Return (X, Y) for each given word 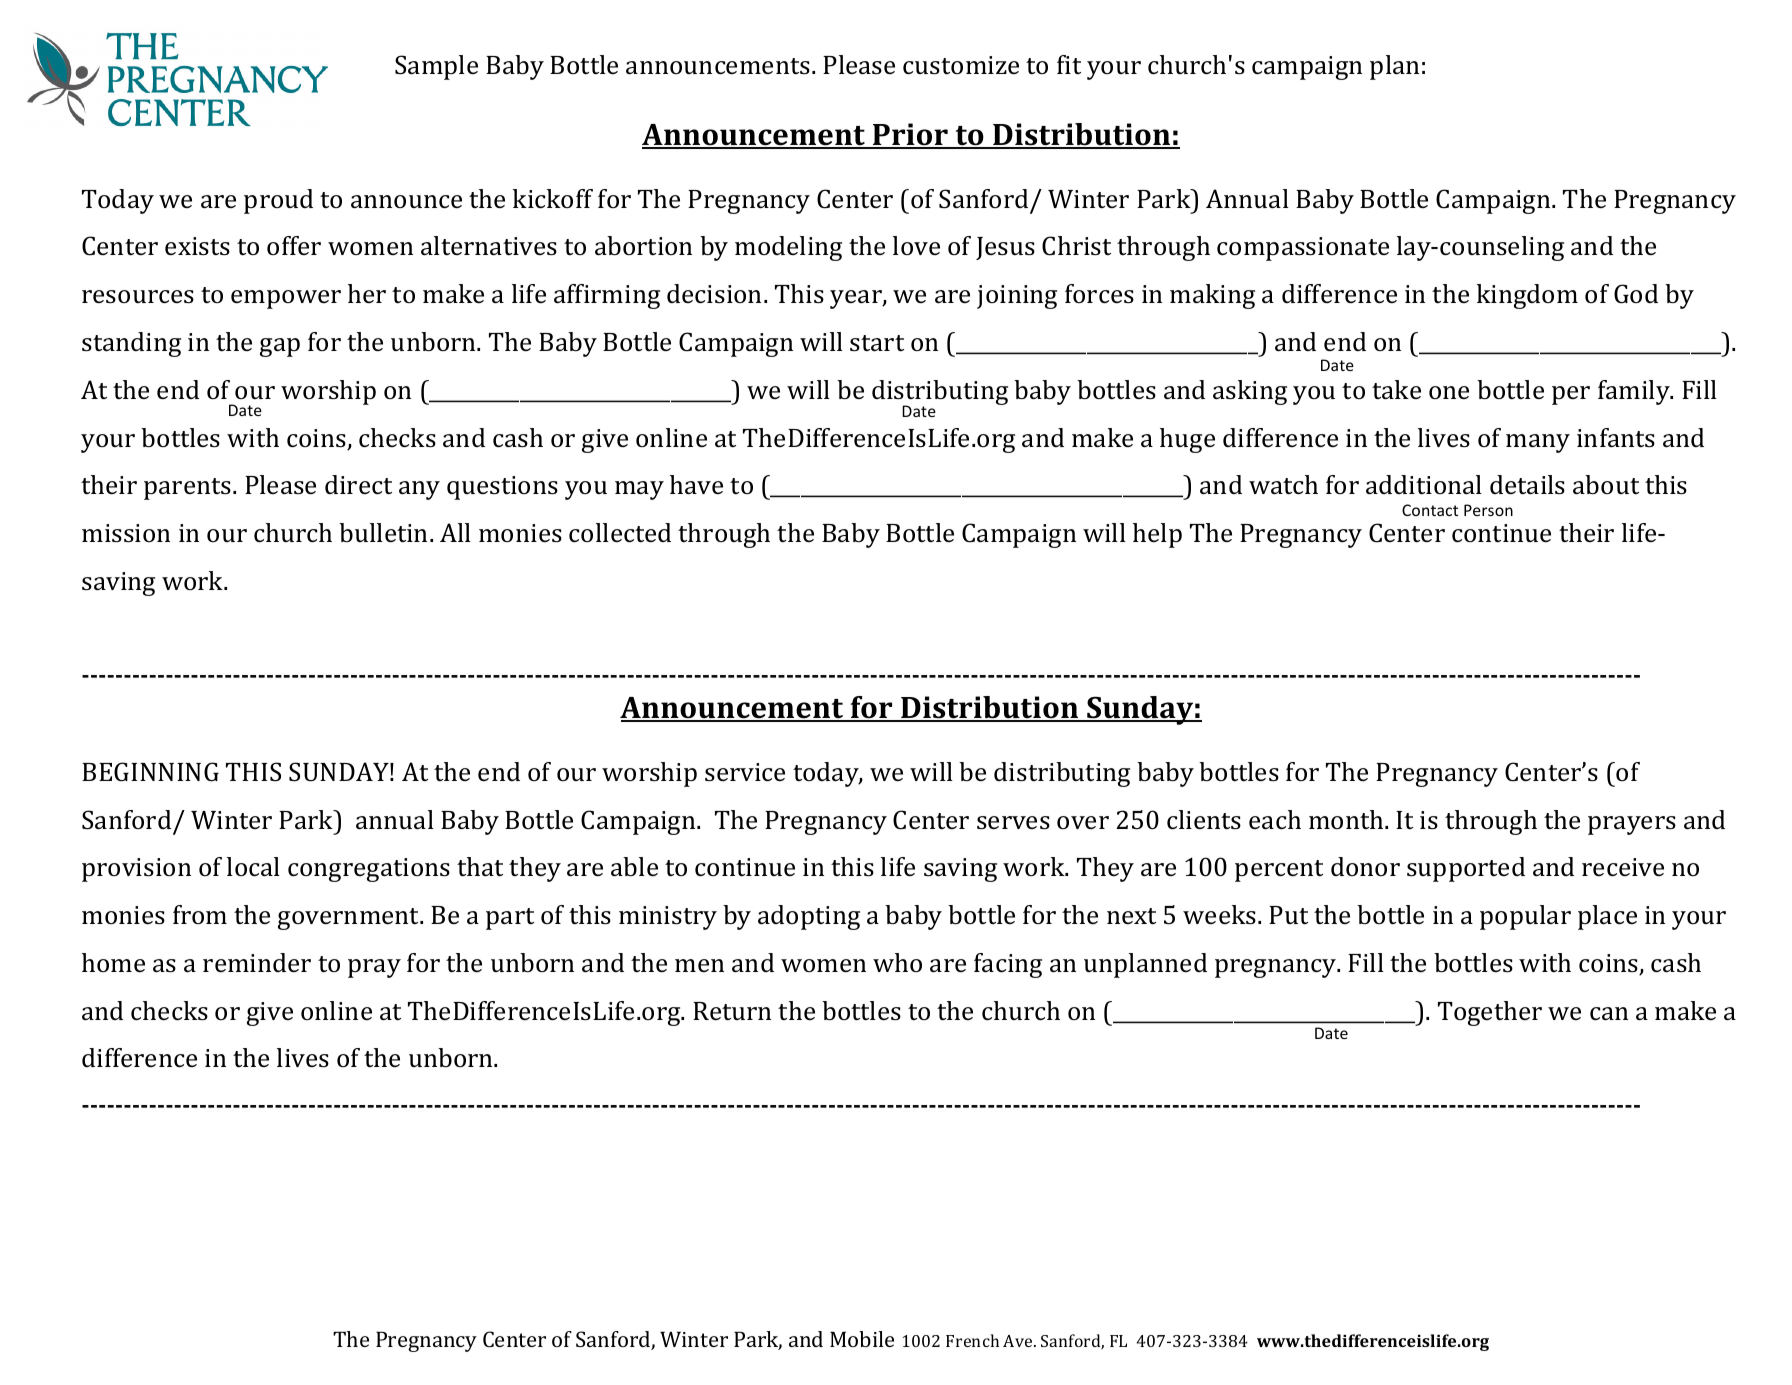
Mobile (862, 1339)
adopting (809, 917)
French (972, 1340)
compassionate (1303, 249)
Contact (1430, 510)
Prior (910, 135)
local (253, 867)
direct (358, 485)
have (696, 485)
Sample (436, 67)
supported (1466, 869)
